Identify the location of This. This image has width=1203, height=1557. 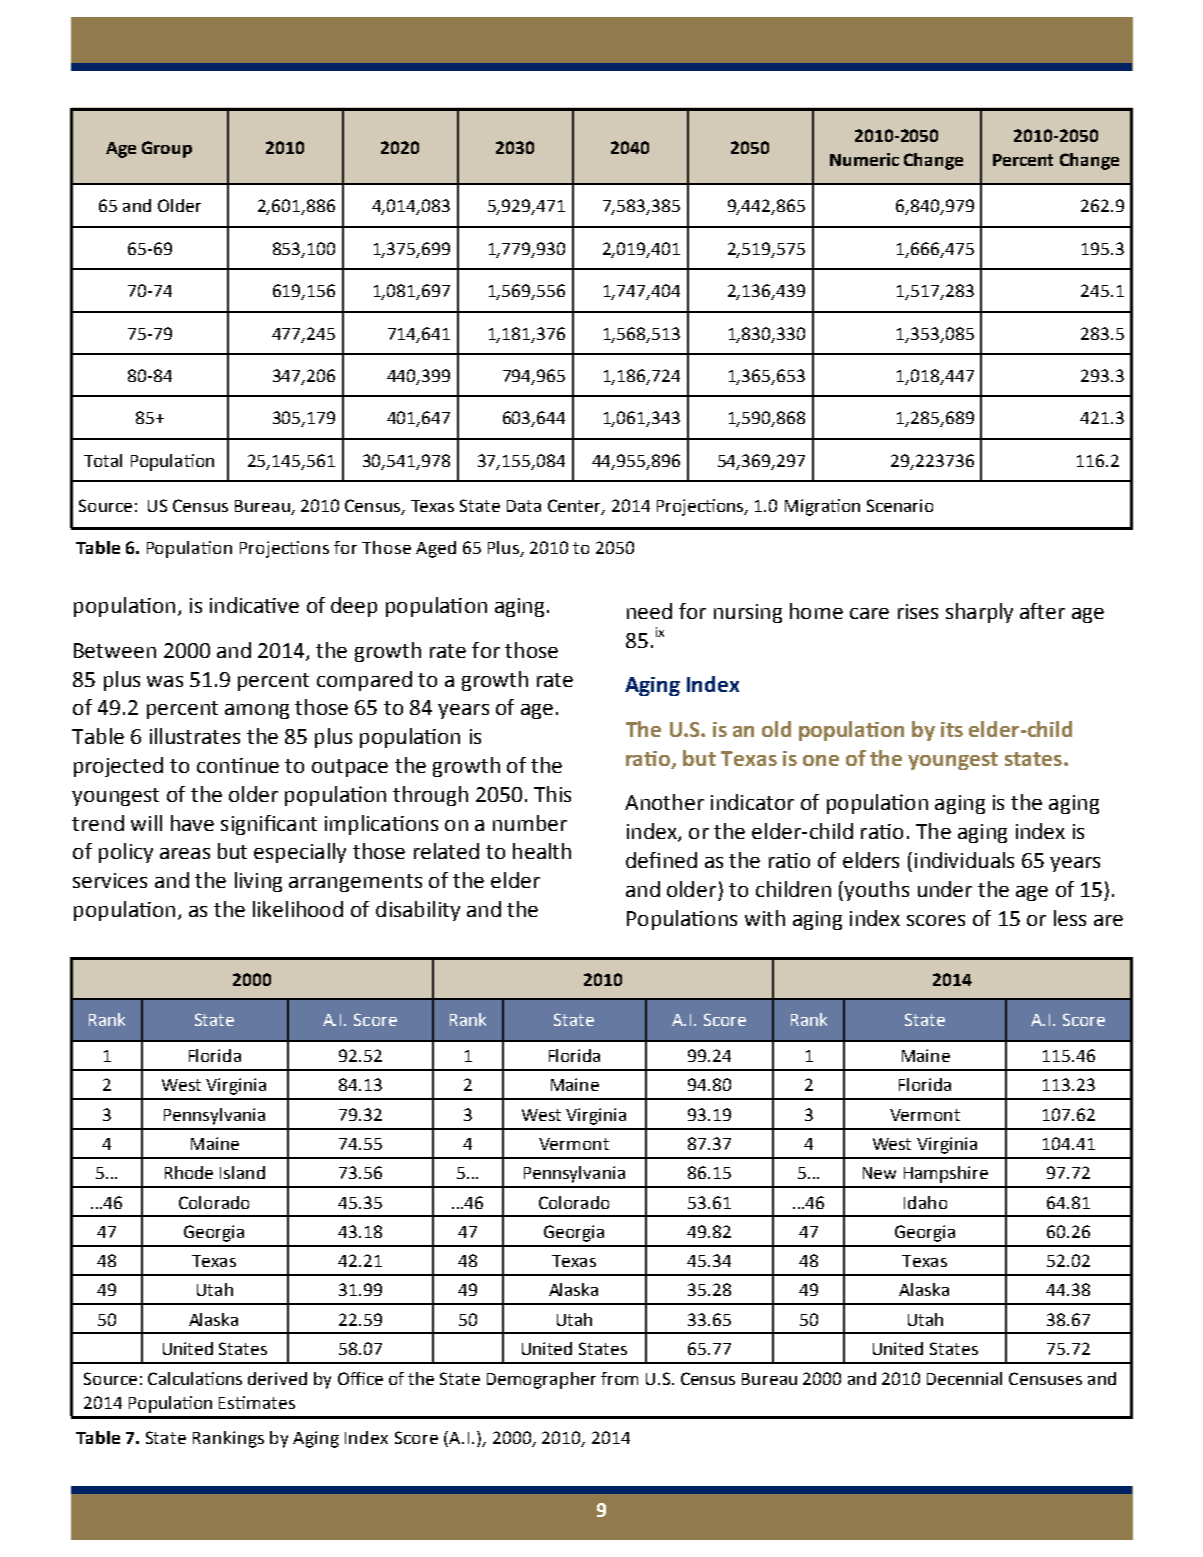
(552, 794).
